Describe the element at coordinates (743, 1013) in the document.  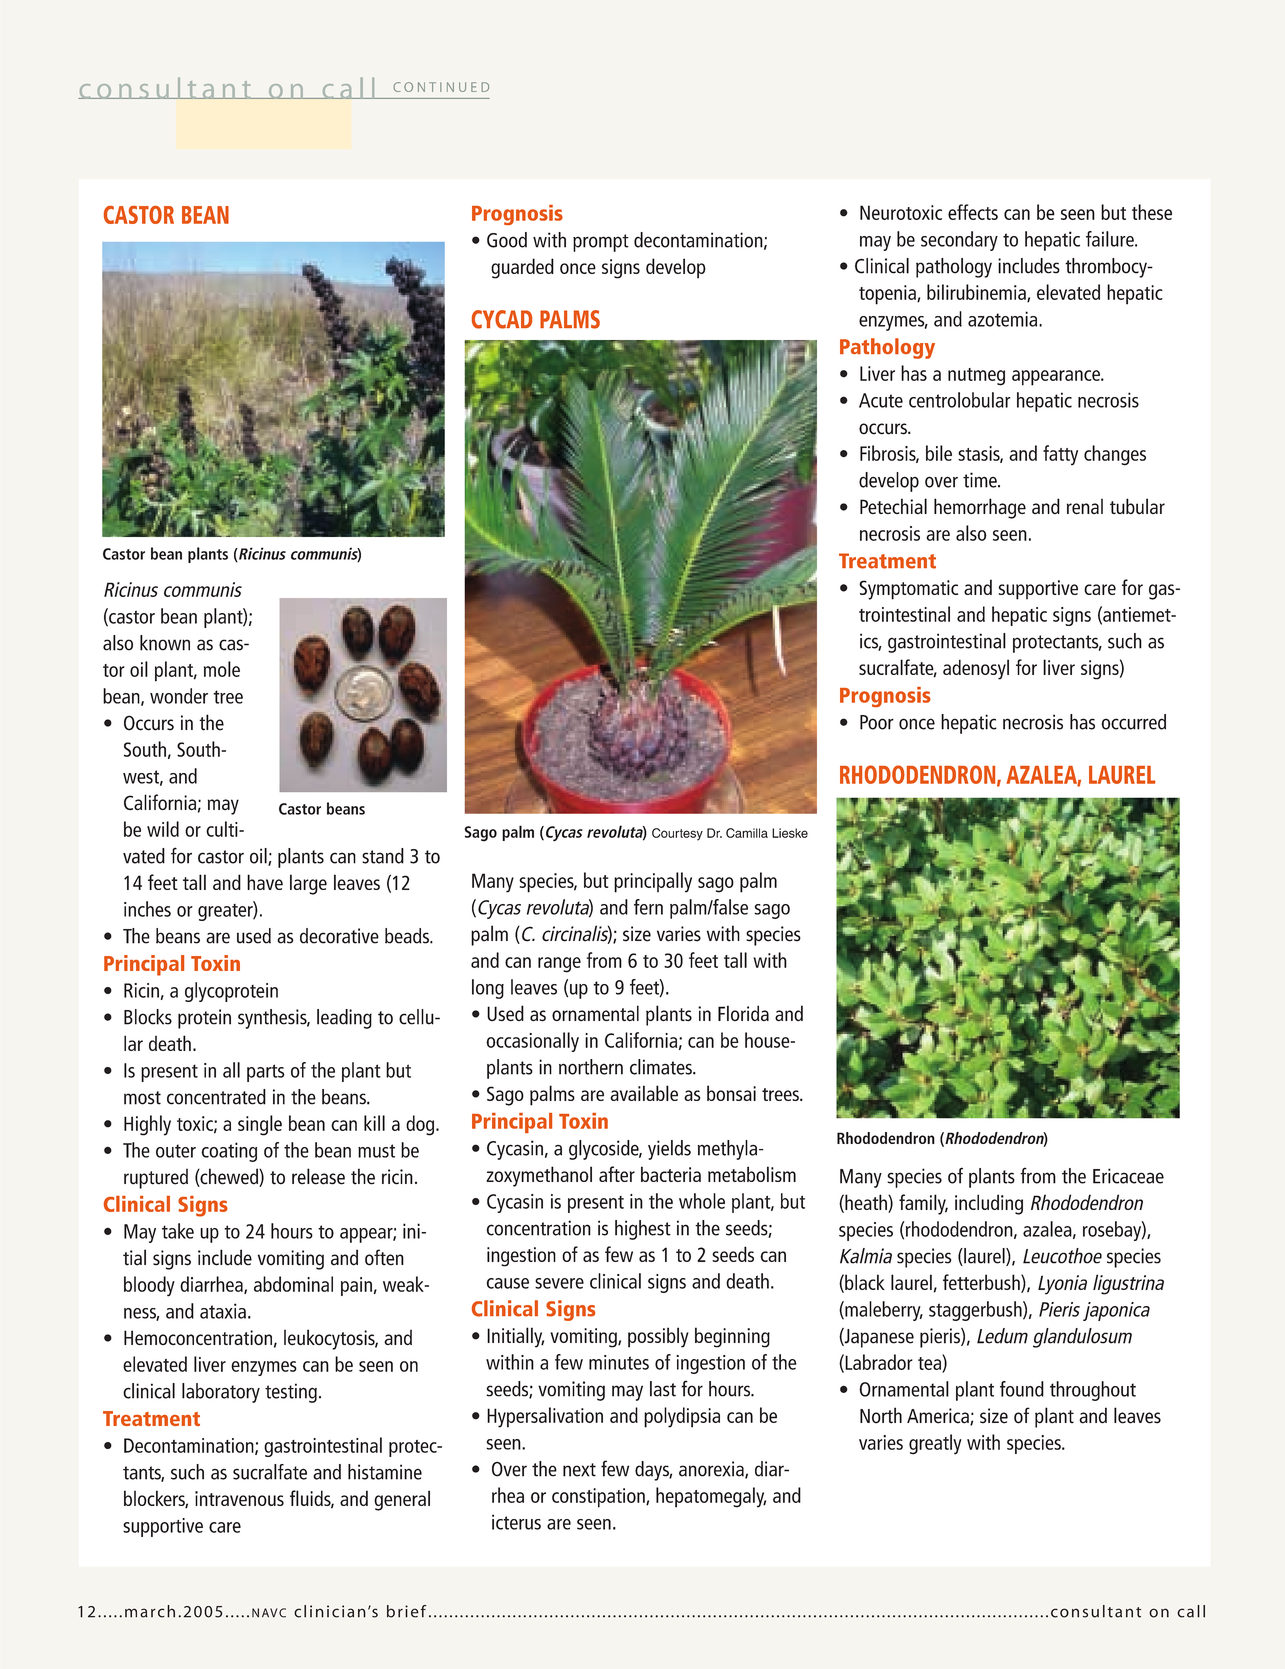
I see `Florida` at that location.
